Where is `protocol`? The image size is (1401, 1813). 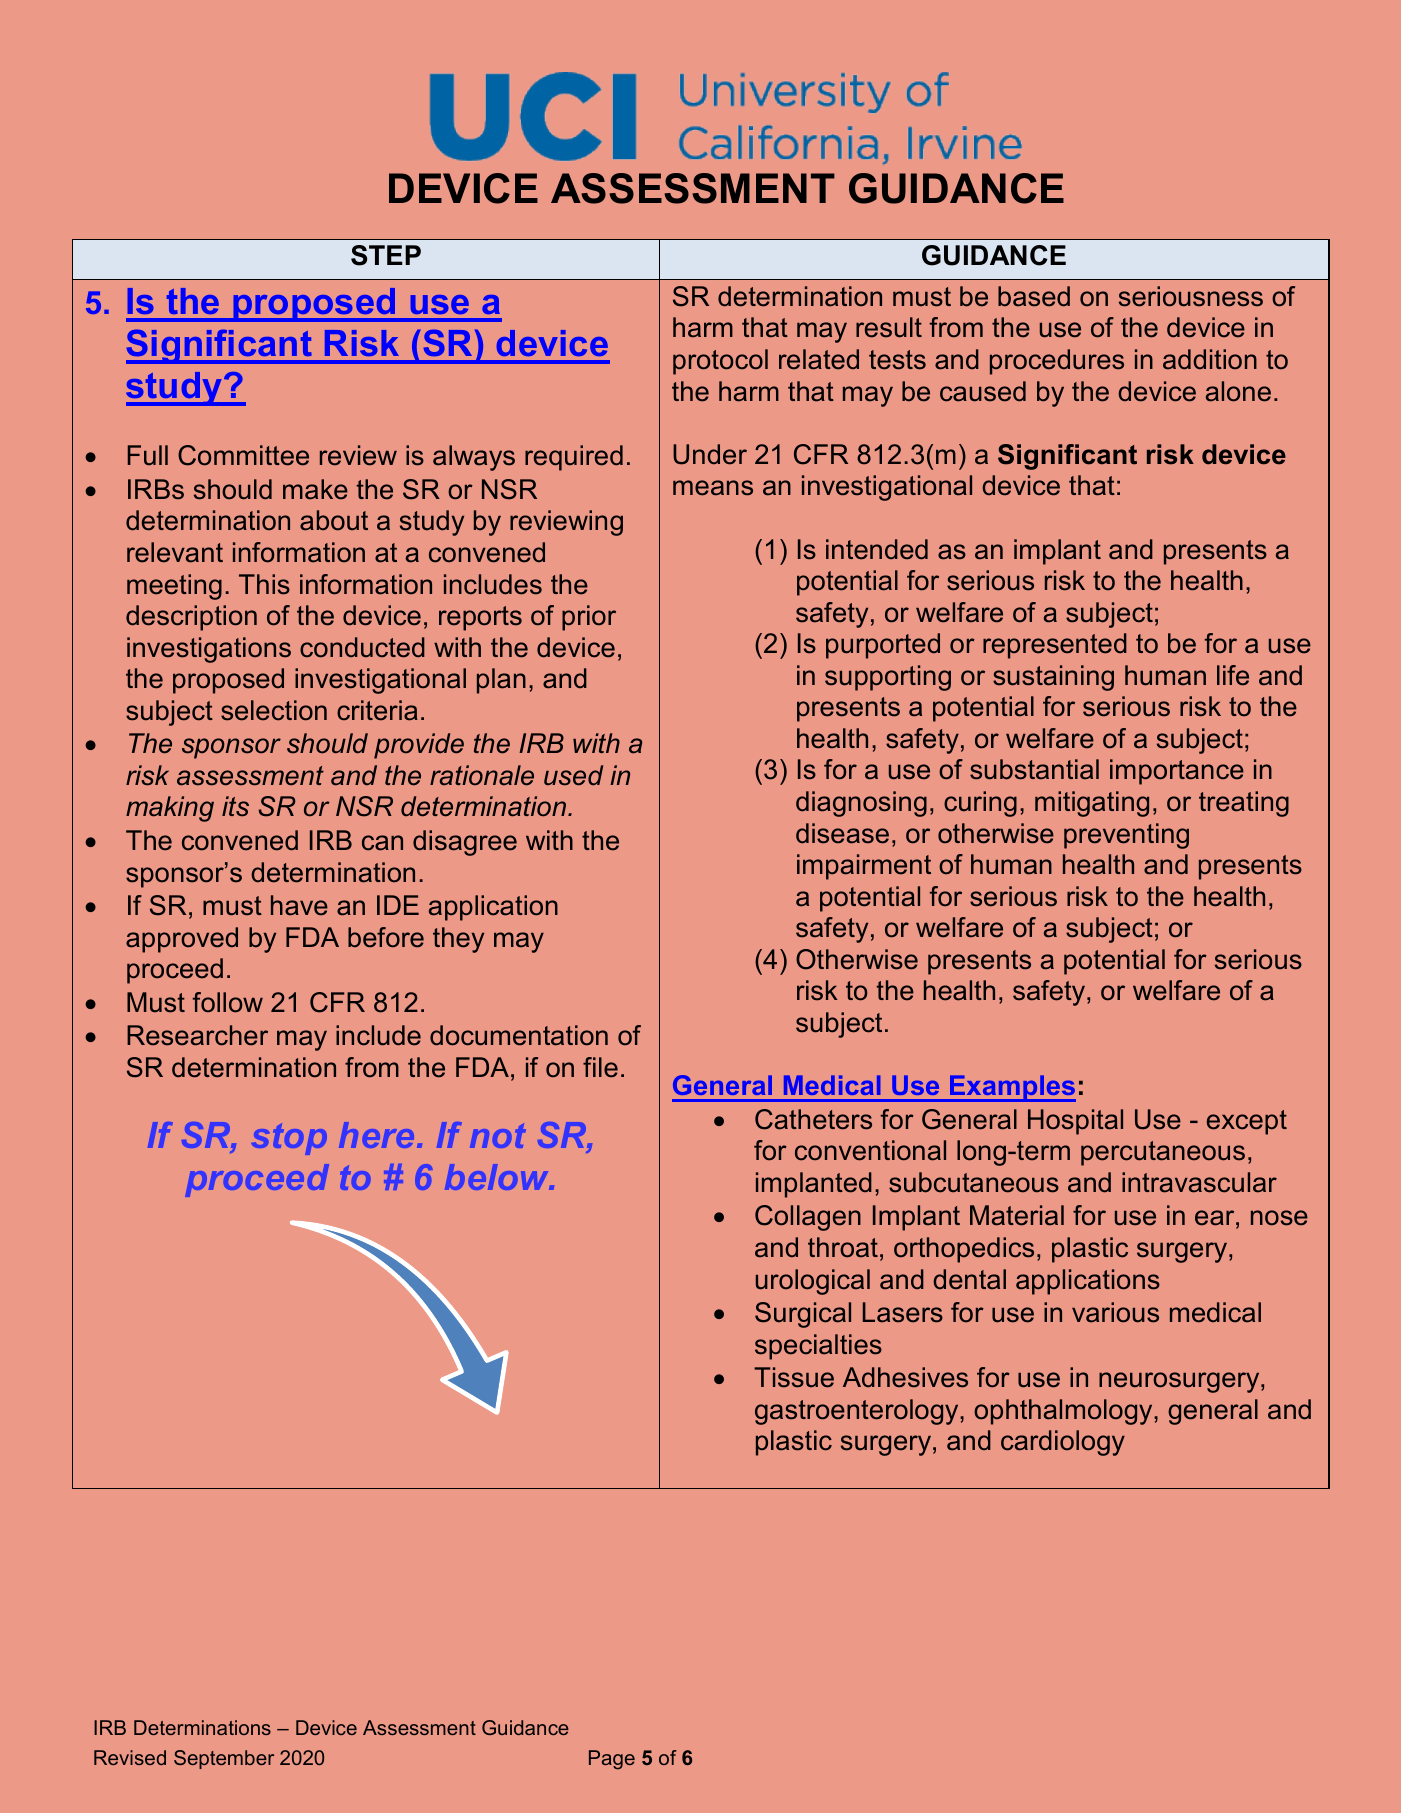
protocol is located at coordinates (720, 362).
